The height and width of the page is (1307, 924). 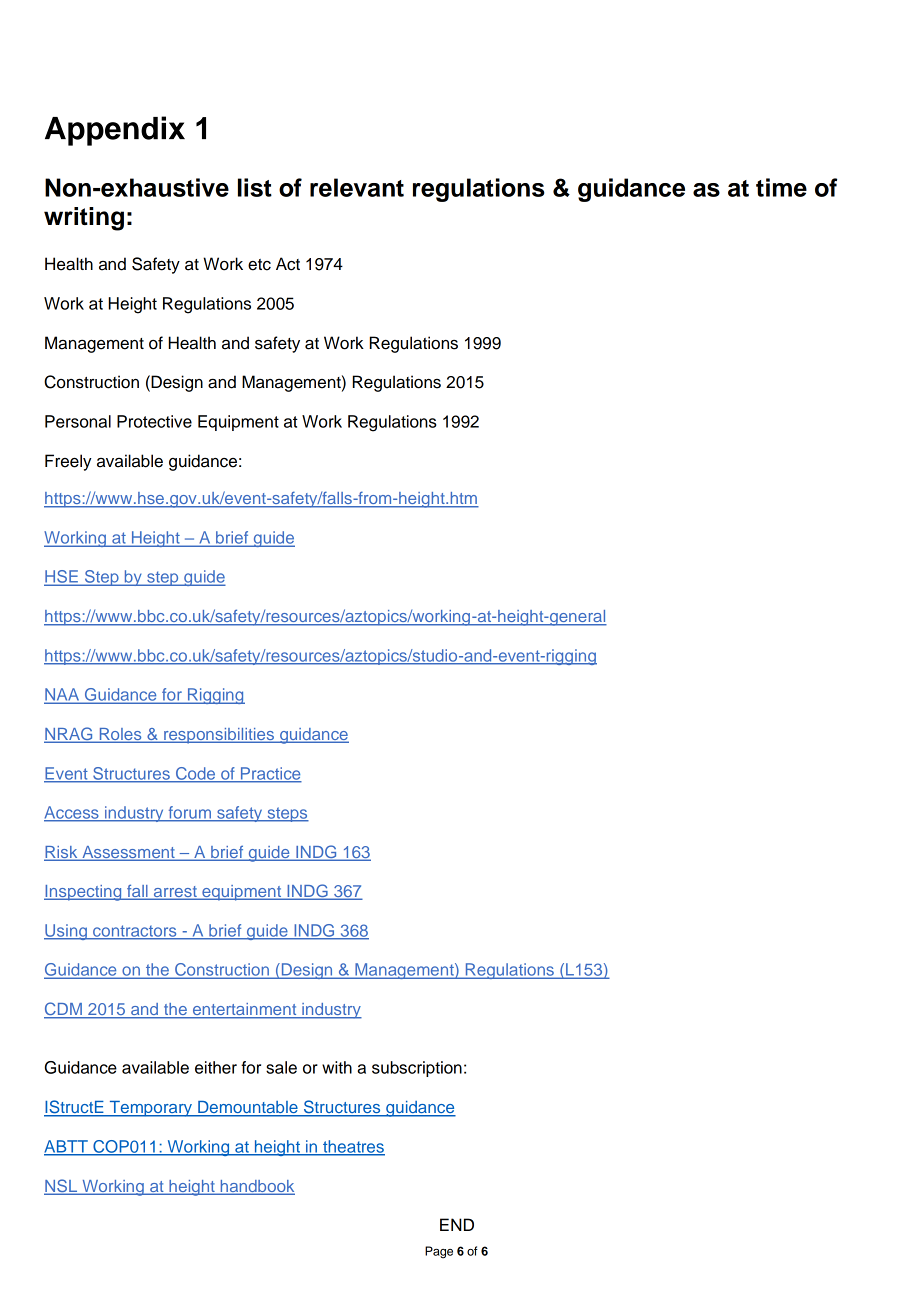 I want to click on handbook, so click(x=256, y=1187).
